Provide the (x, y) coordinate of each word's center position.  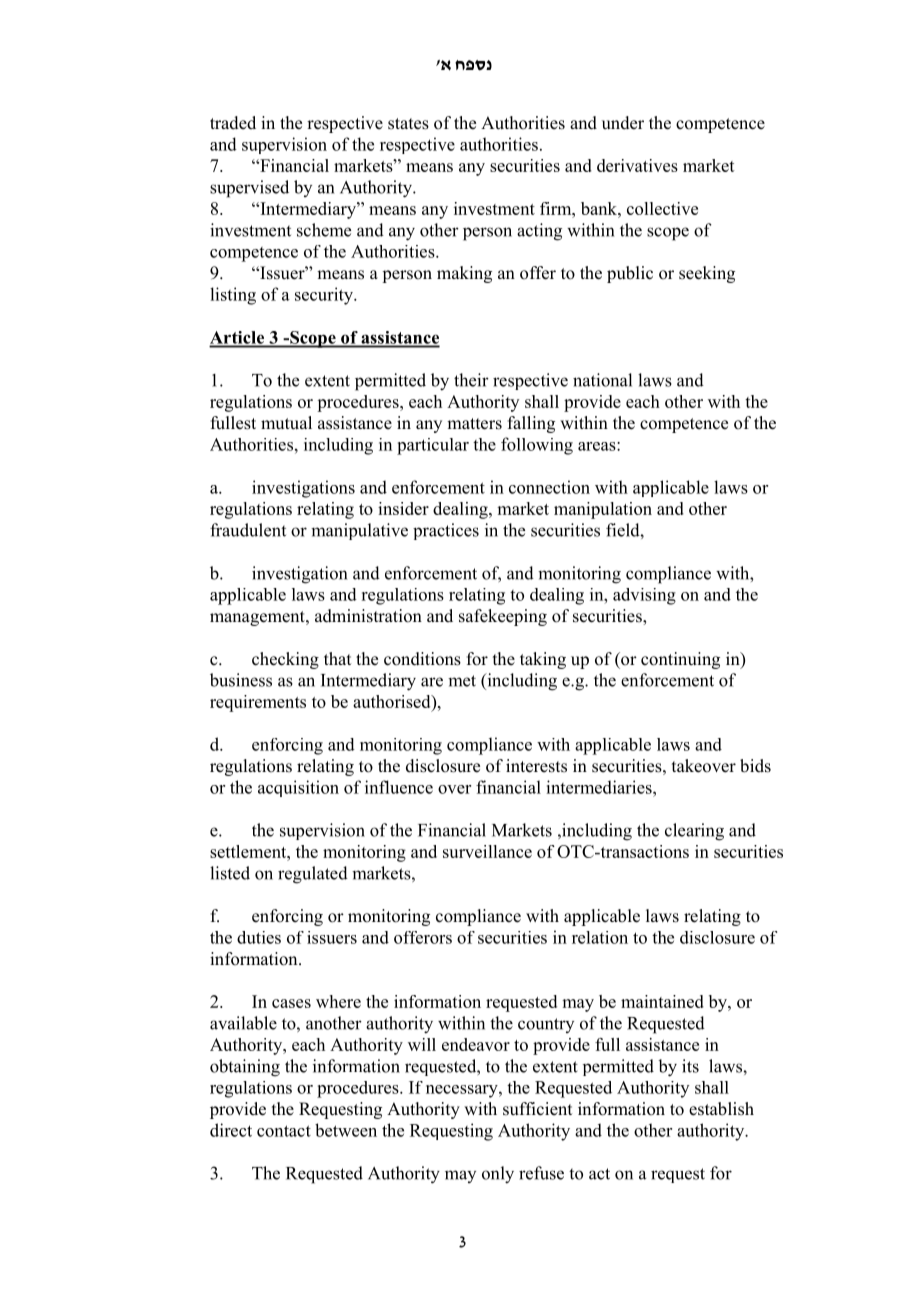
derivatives (637, 165)
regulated (313, 875)
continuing (680, 660)
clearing (694, 832)
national (602, 380)
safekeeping (503, 617)
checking (285, 660)
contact (284, 1131)
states (408, 124)
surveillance (487, 851)
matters (474, 424)
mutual (286, 423)
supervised (249, 189)
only (498, 1175)
